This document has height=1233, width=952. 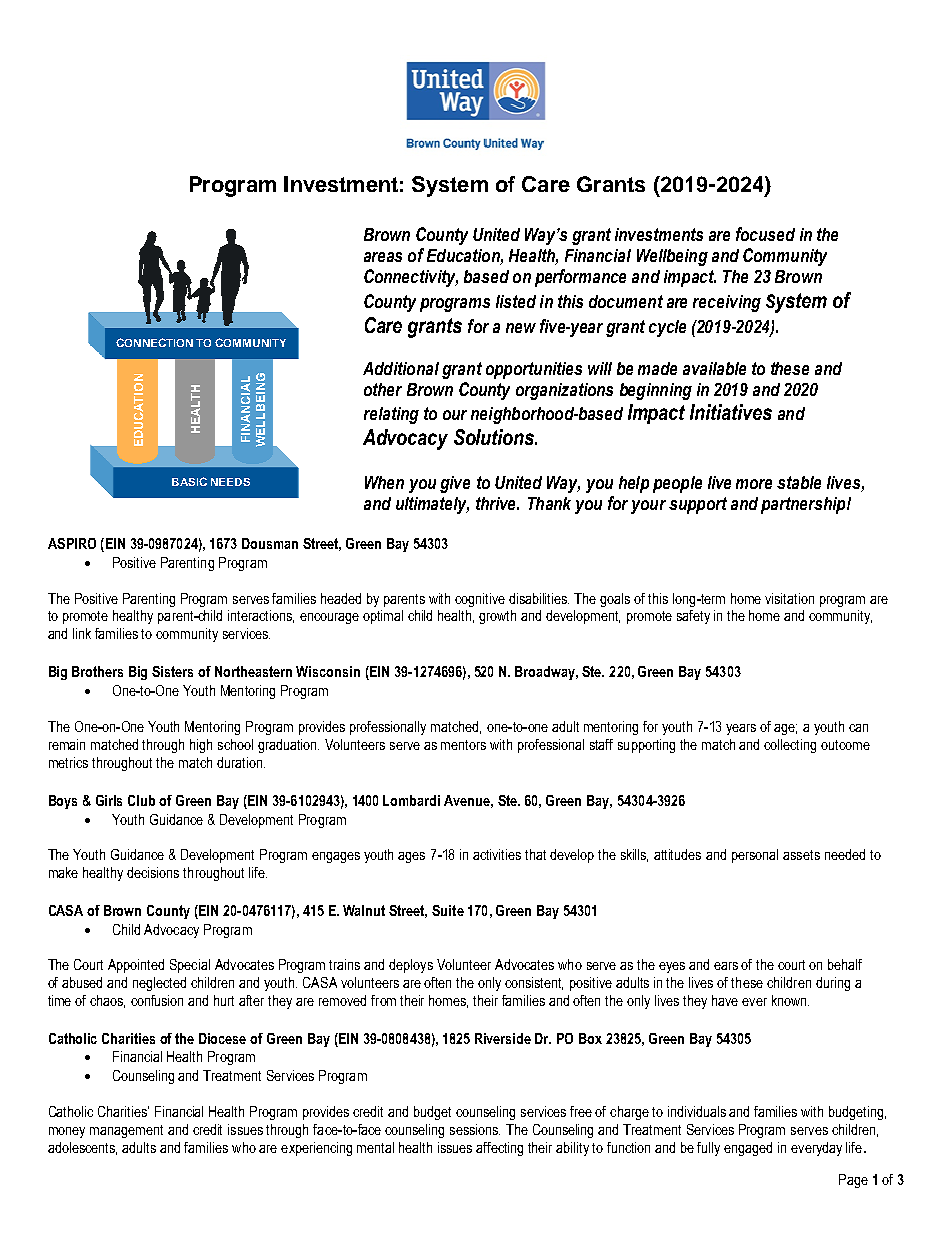 I want to click on Sisters, so click(x=172, y=671).
